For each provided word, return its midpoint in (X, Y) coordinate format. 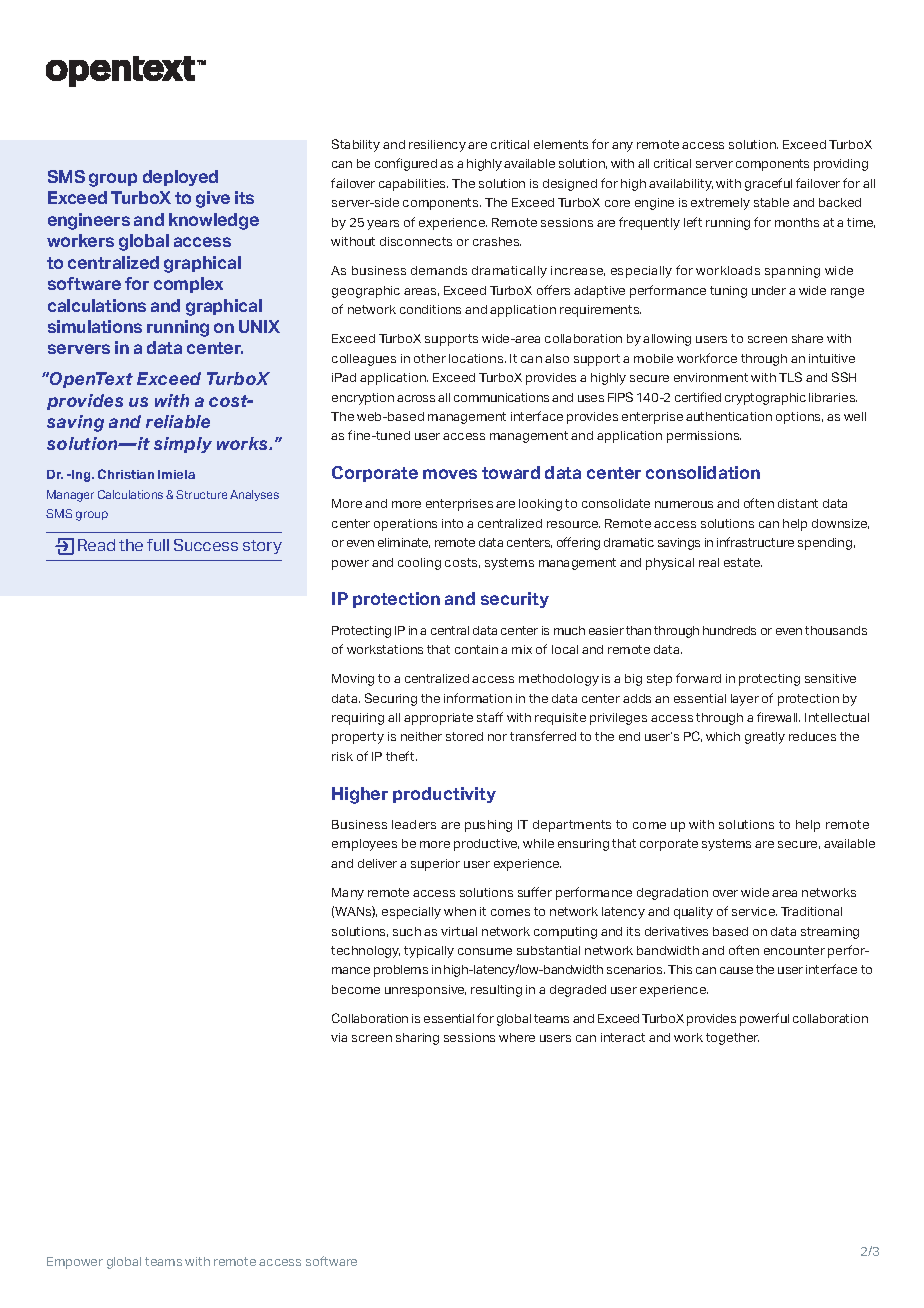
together (732, 1039)
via (339, 1037)
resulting (496, 991)
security (515, 600)
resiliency (437, 146)
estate (743, 562)
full (158, 545)
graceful (768, 184)
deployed (180, 178)
